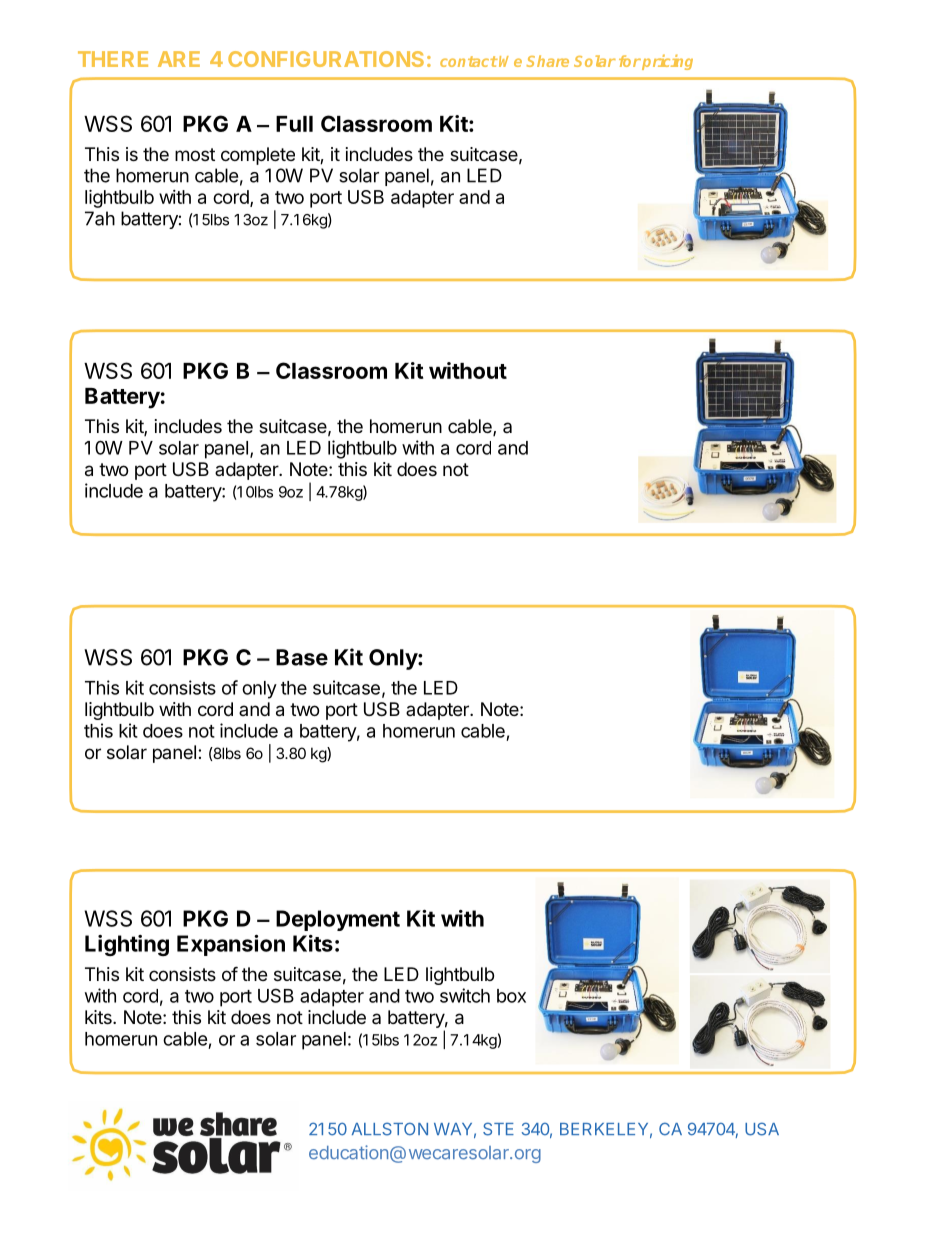 The height and width of the screenshot is (1233, 952). I want to click on box, so click(511, 996).
